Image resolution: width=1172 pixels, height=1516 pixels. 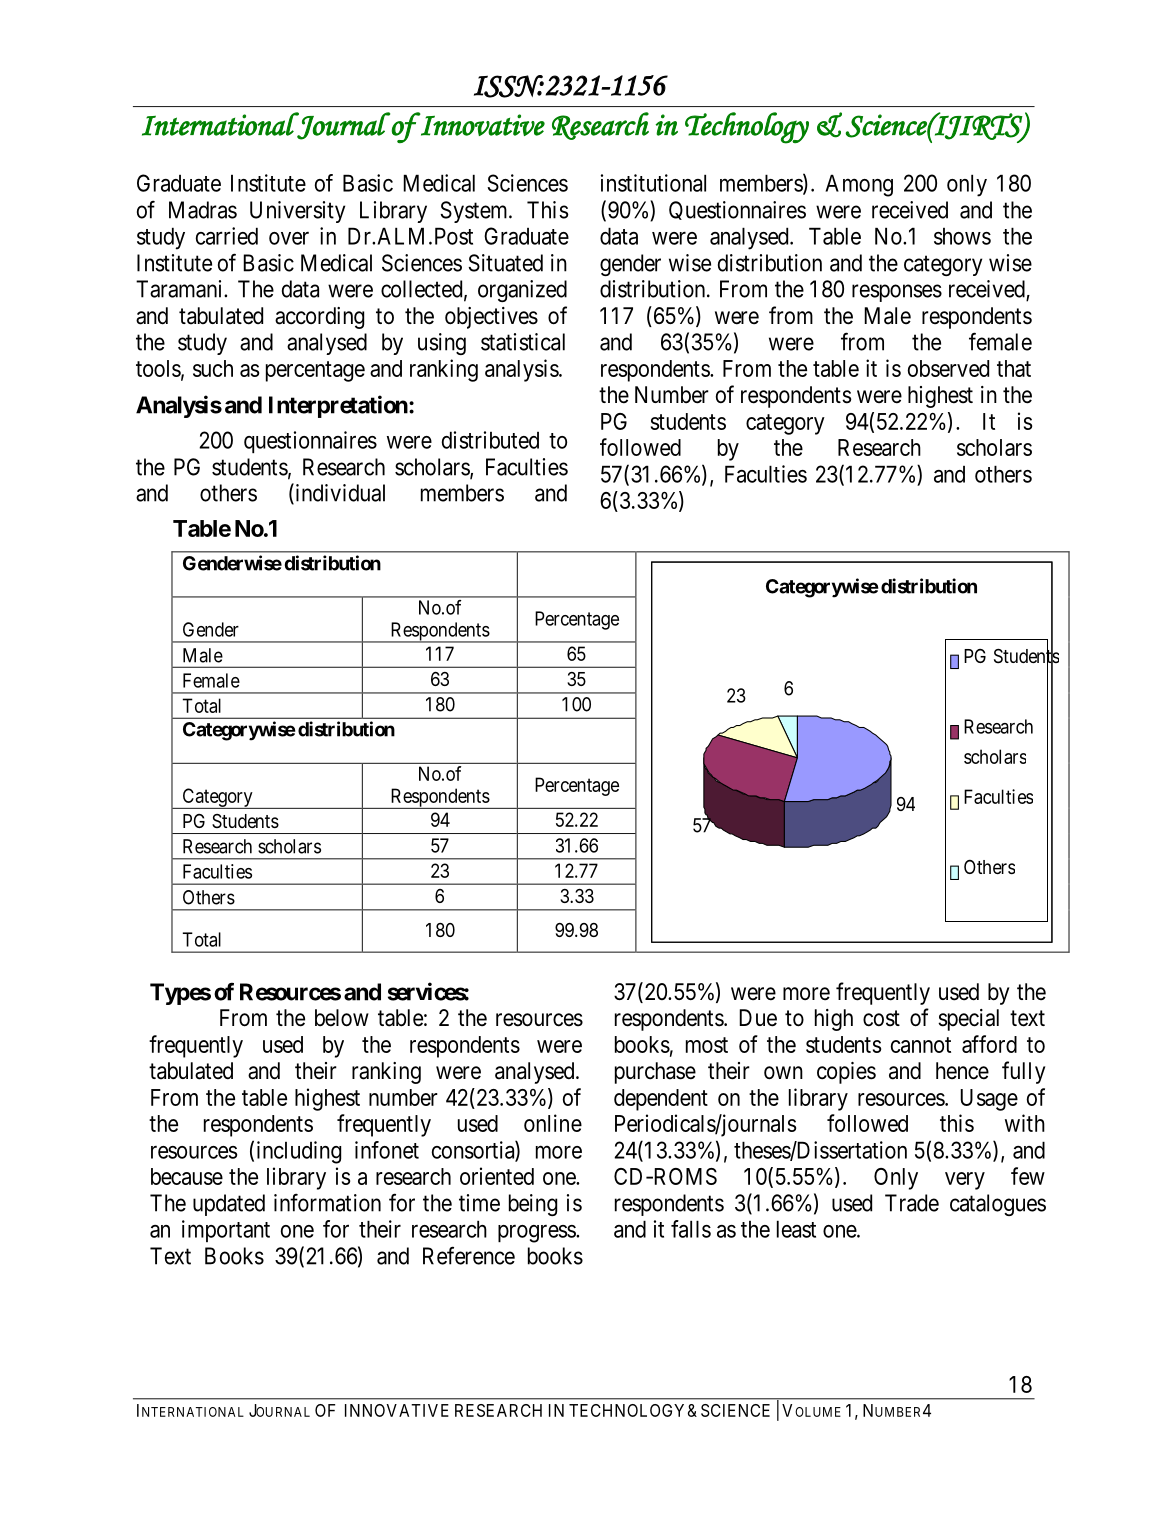 What do you see at coordinates (653, 183) in the page?
I see `institutional` at bounding box center [653, 183].
